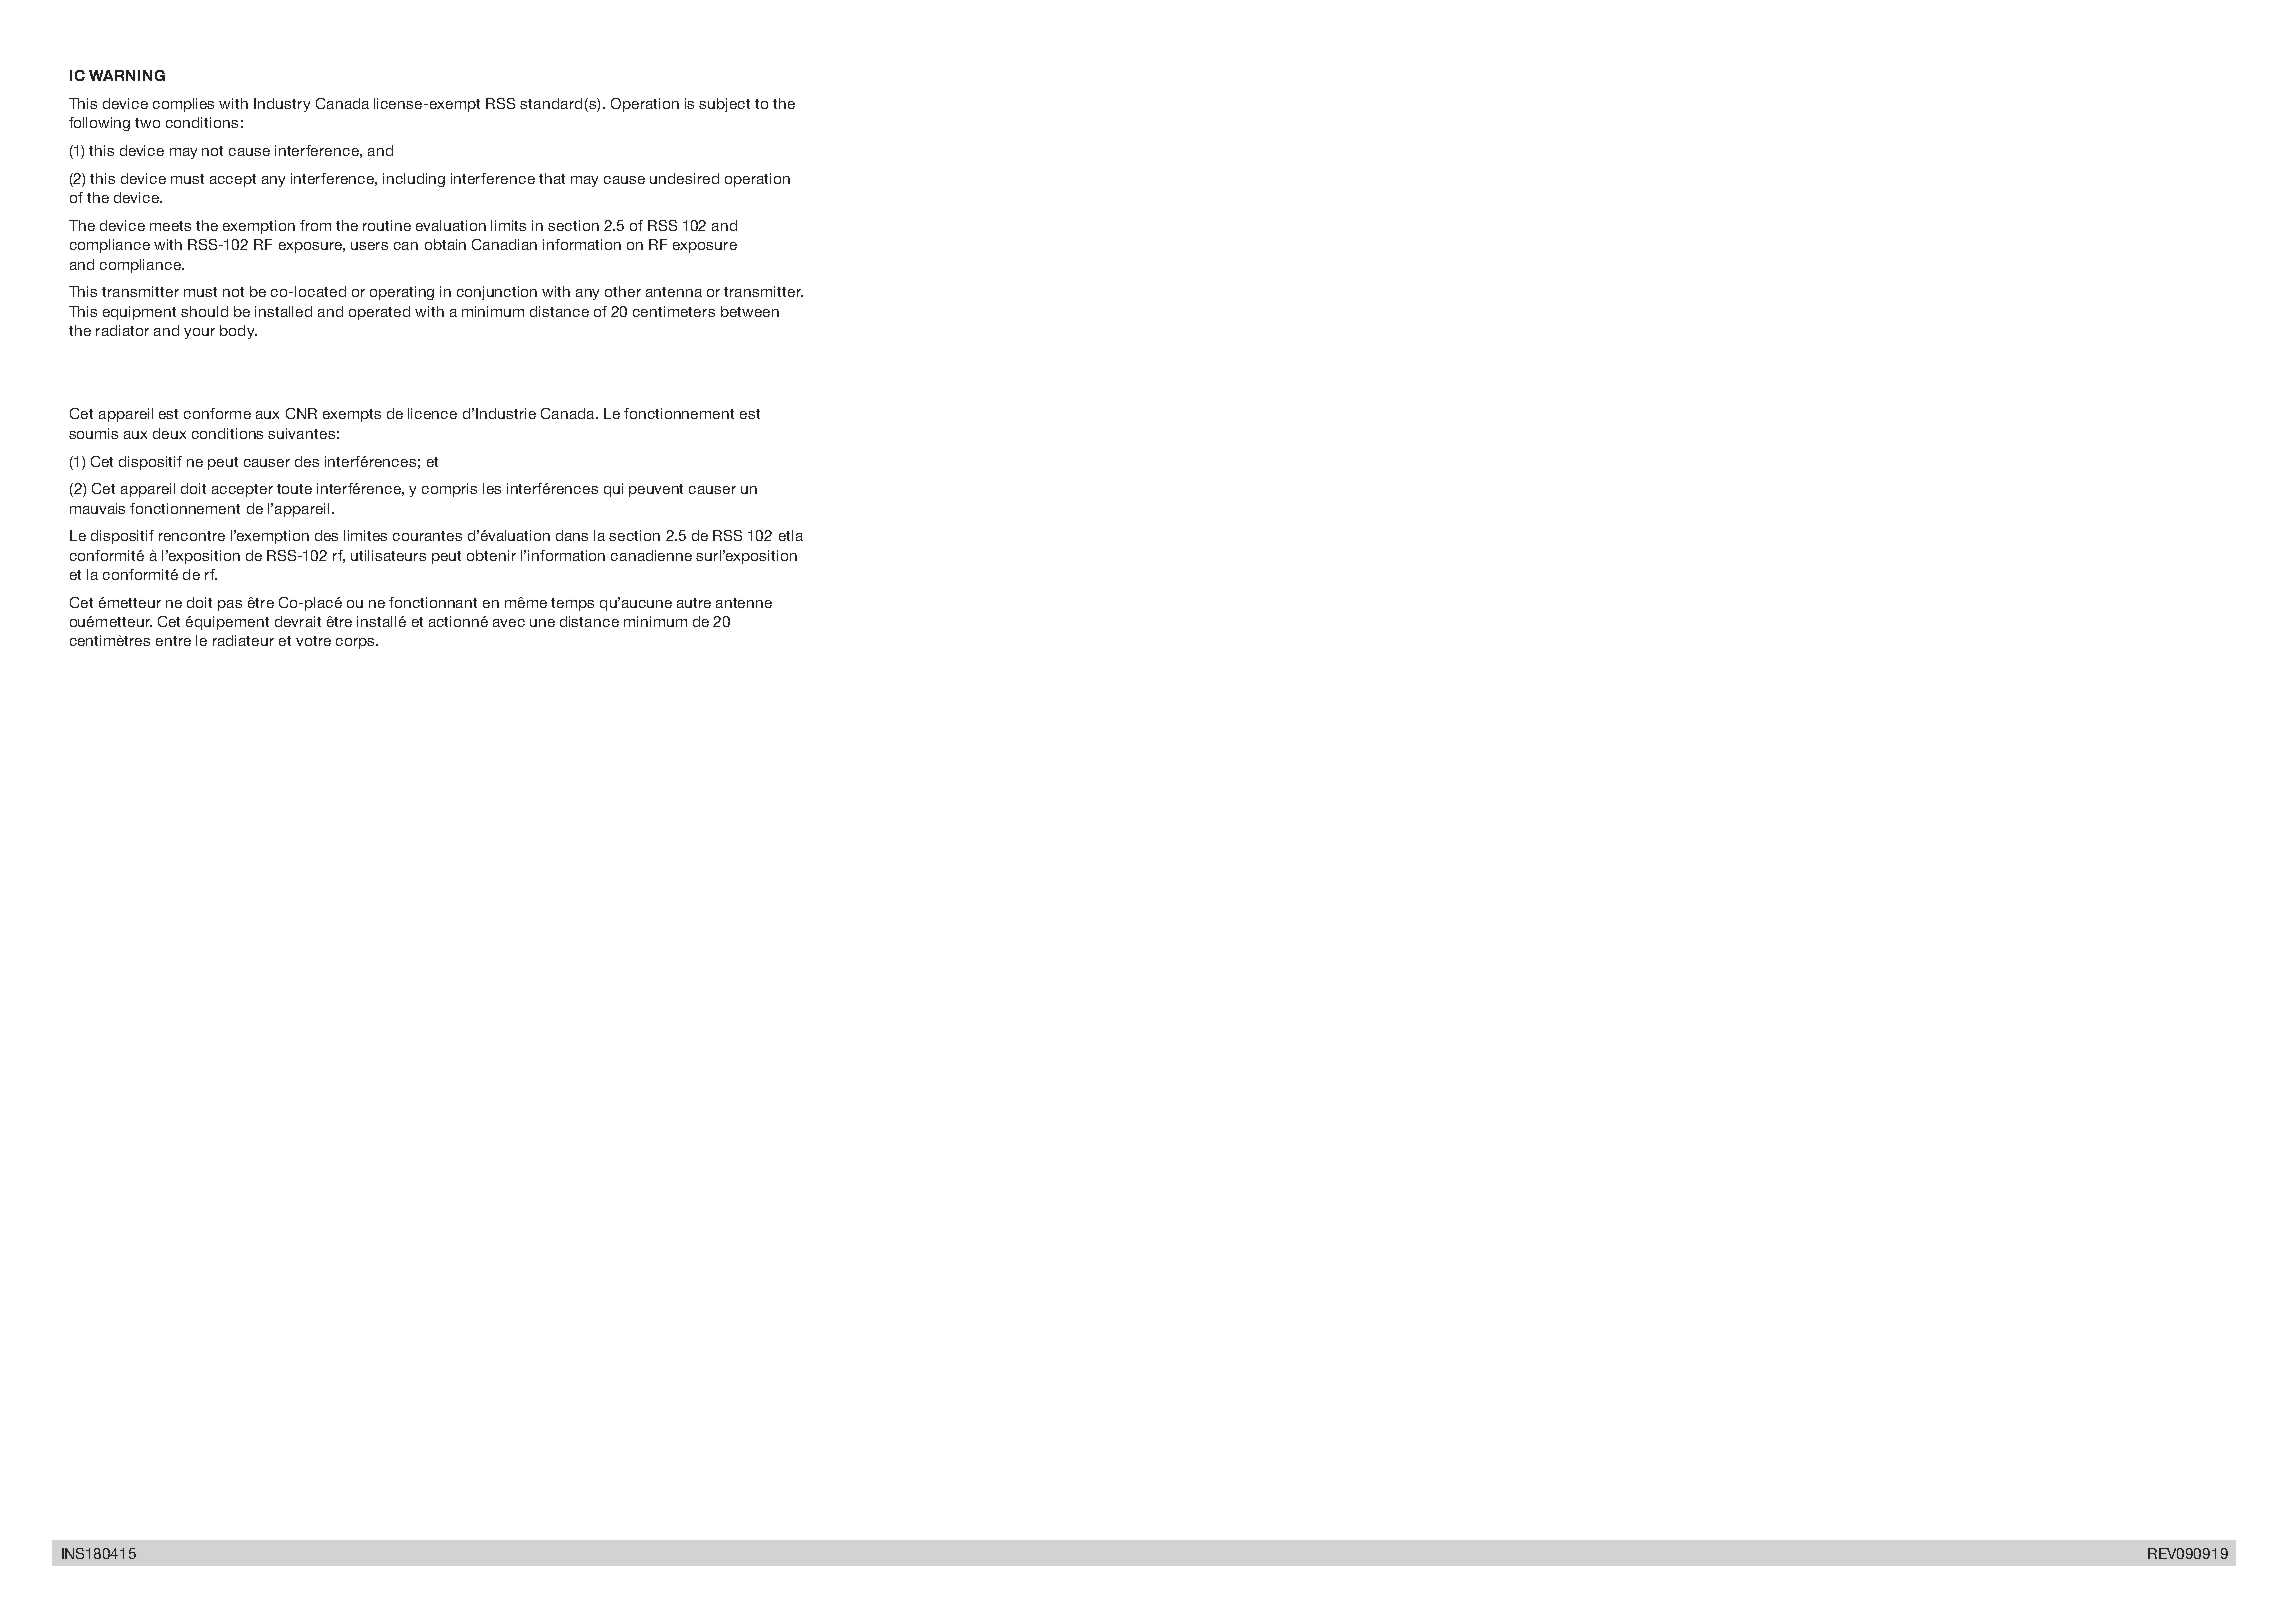 Image resolution: width=2287 pixels, height=1618 pixels. I want to click on between, so click(750, 311).
